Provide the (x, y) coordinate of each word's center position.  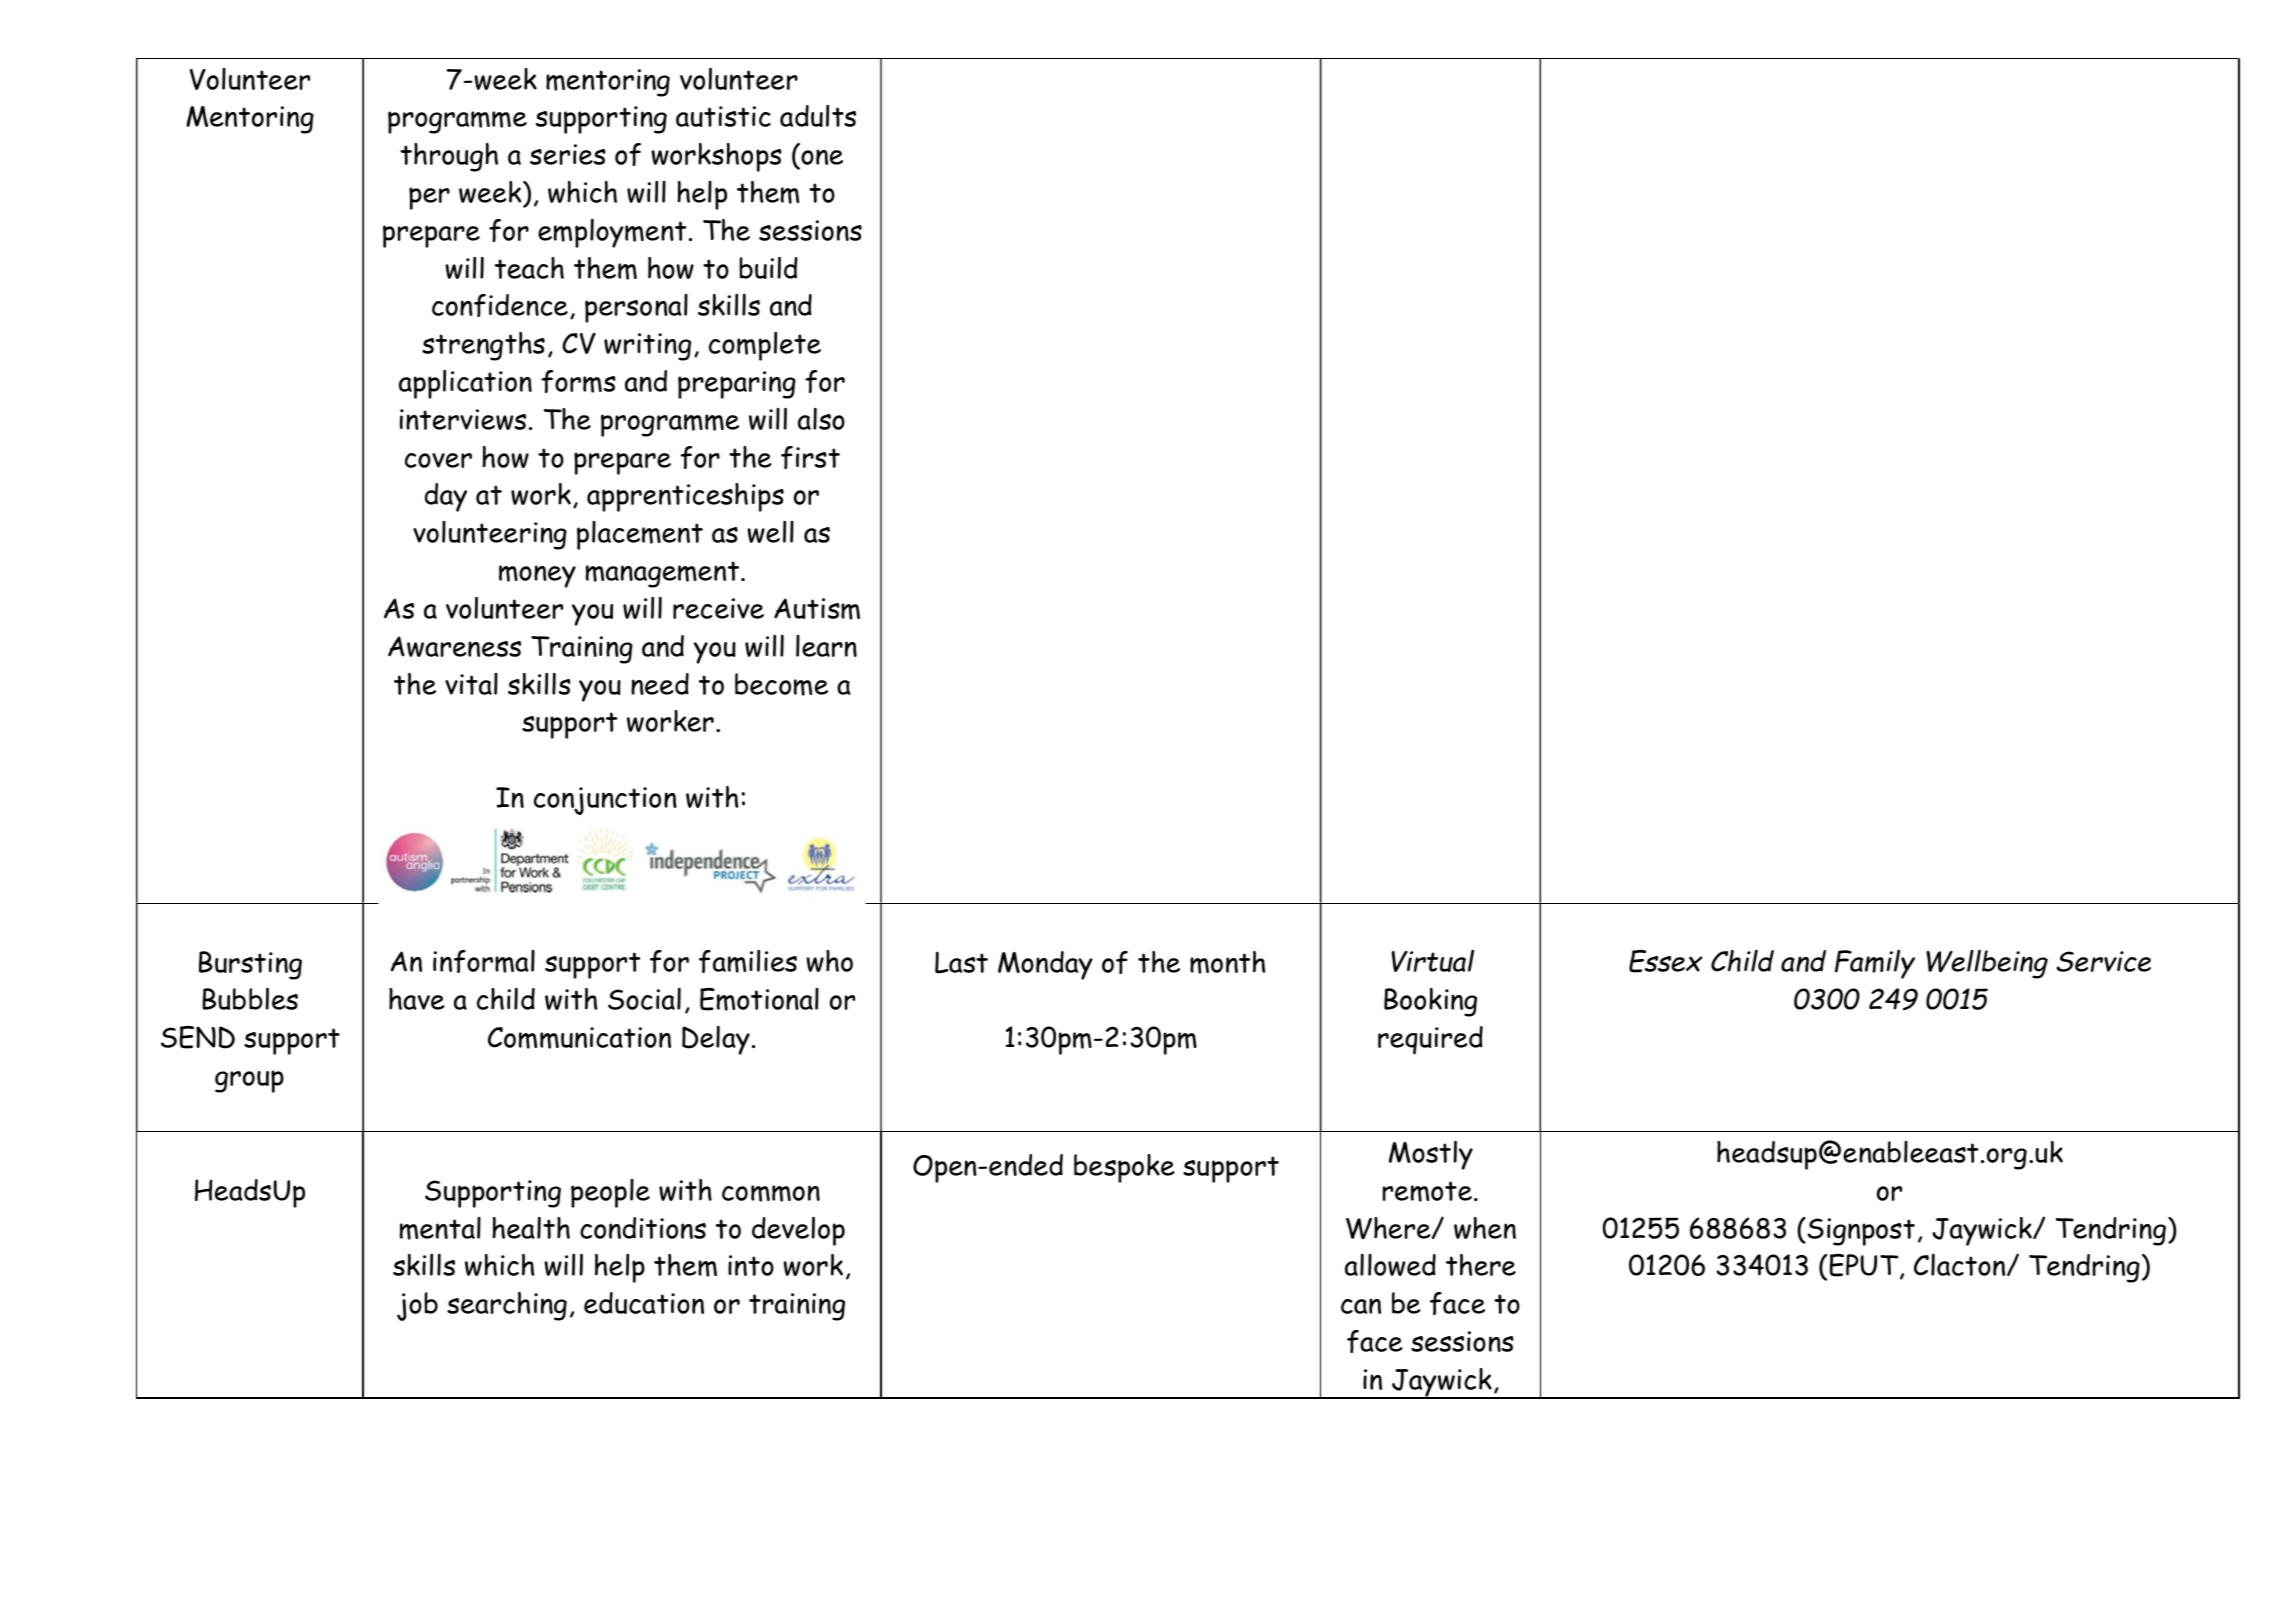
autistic (723, 116)
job (417, 1306)
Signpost (1860, 1231)
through (449, 157)
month (1227, 962)
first (810, 457)
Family (1875, 964)
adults (818, 116)
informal (484, 961)
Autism (817, 609)
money (537, 576)
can (1361, 1306)
